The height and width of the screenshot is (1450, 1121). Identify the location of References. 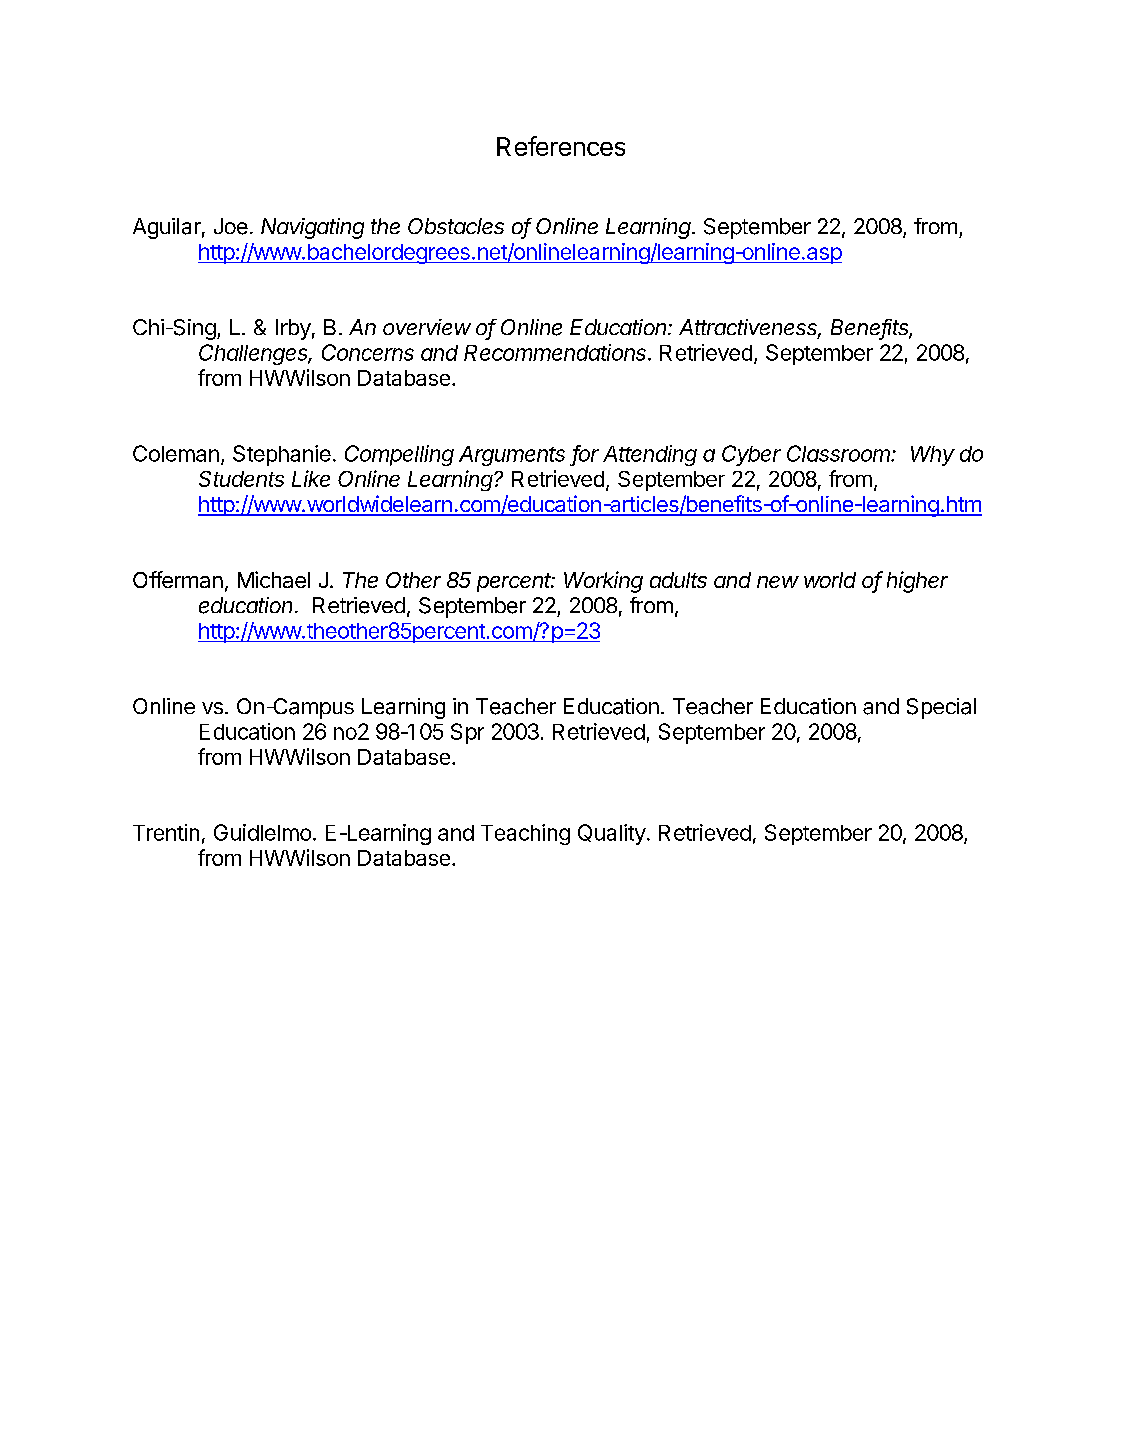
(561, 146).
